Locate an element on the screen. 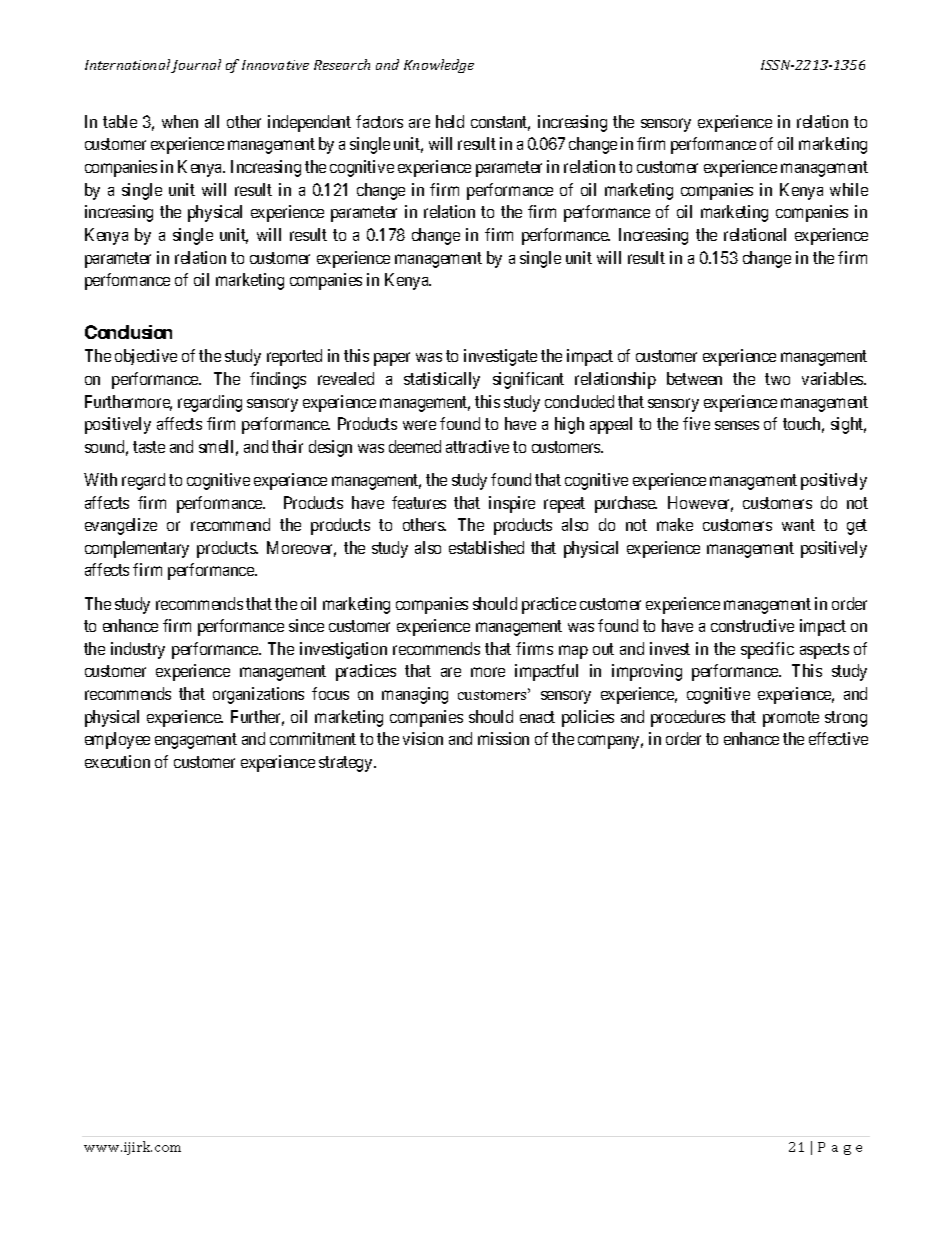  promote is located at coordinates (791, 719).
